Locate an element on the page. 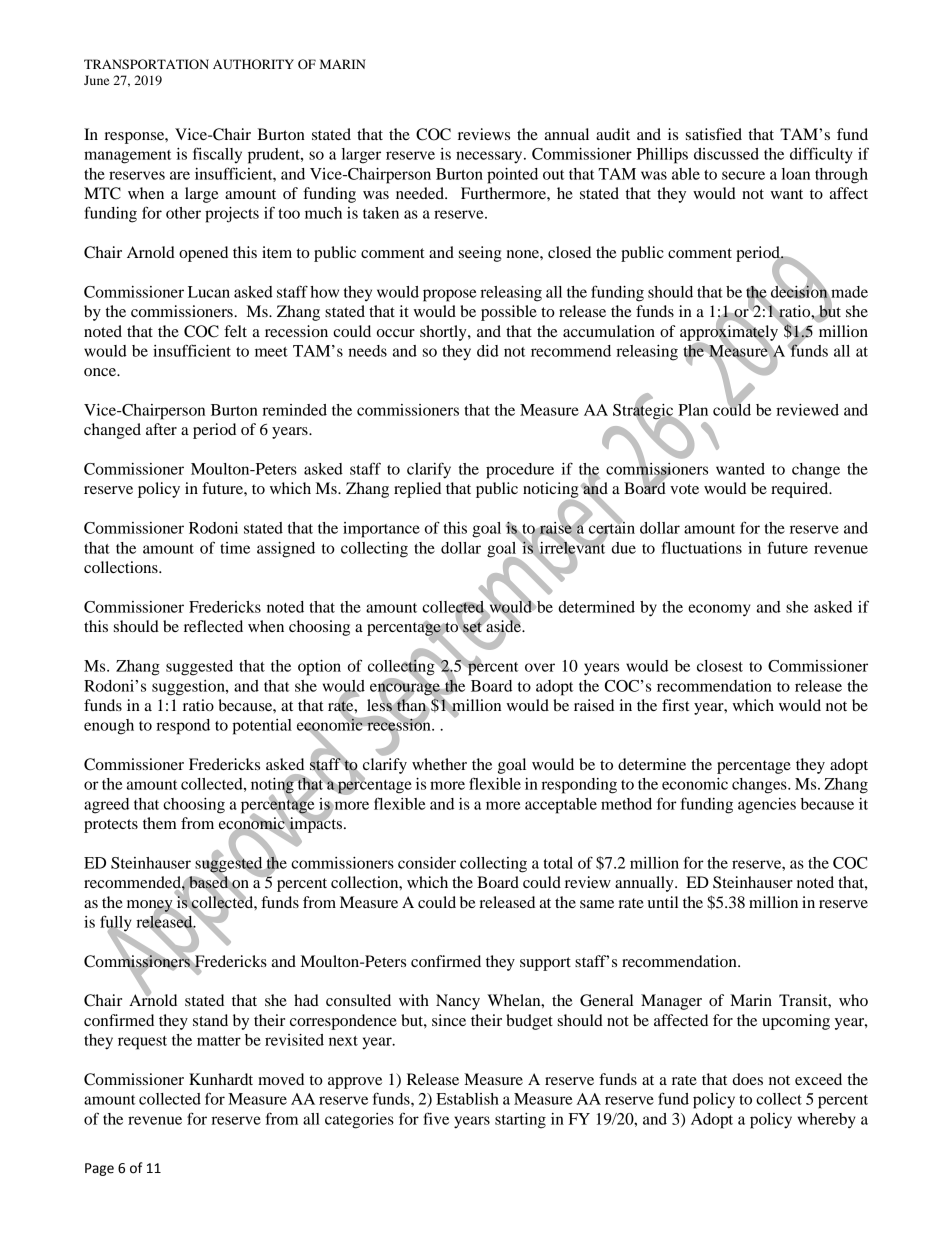 This image has width=952, height=1233. economy is located at coordinates (719, 610).
